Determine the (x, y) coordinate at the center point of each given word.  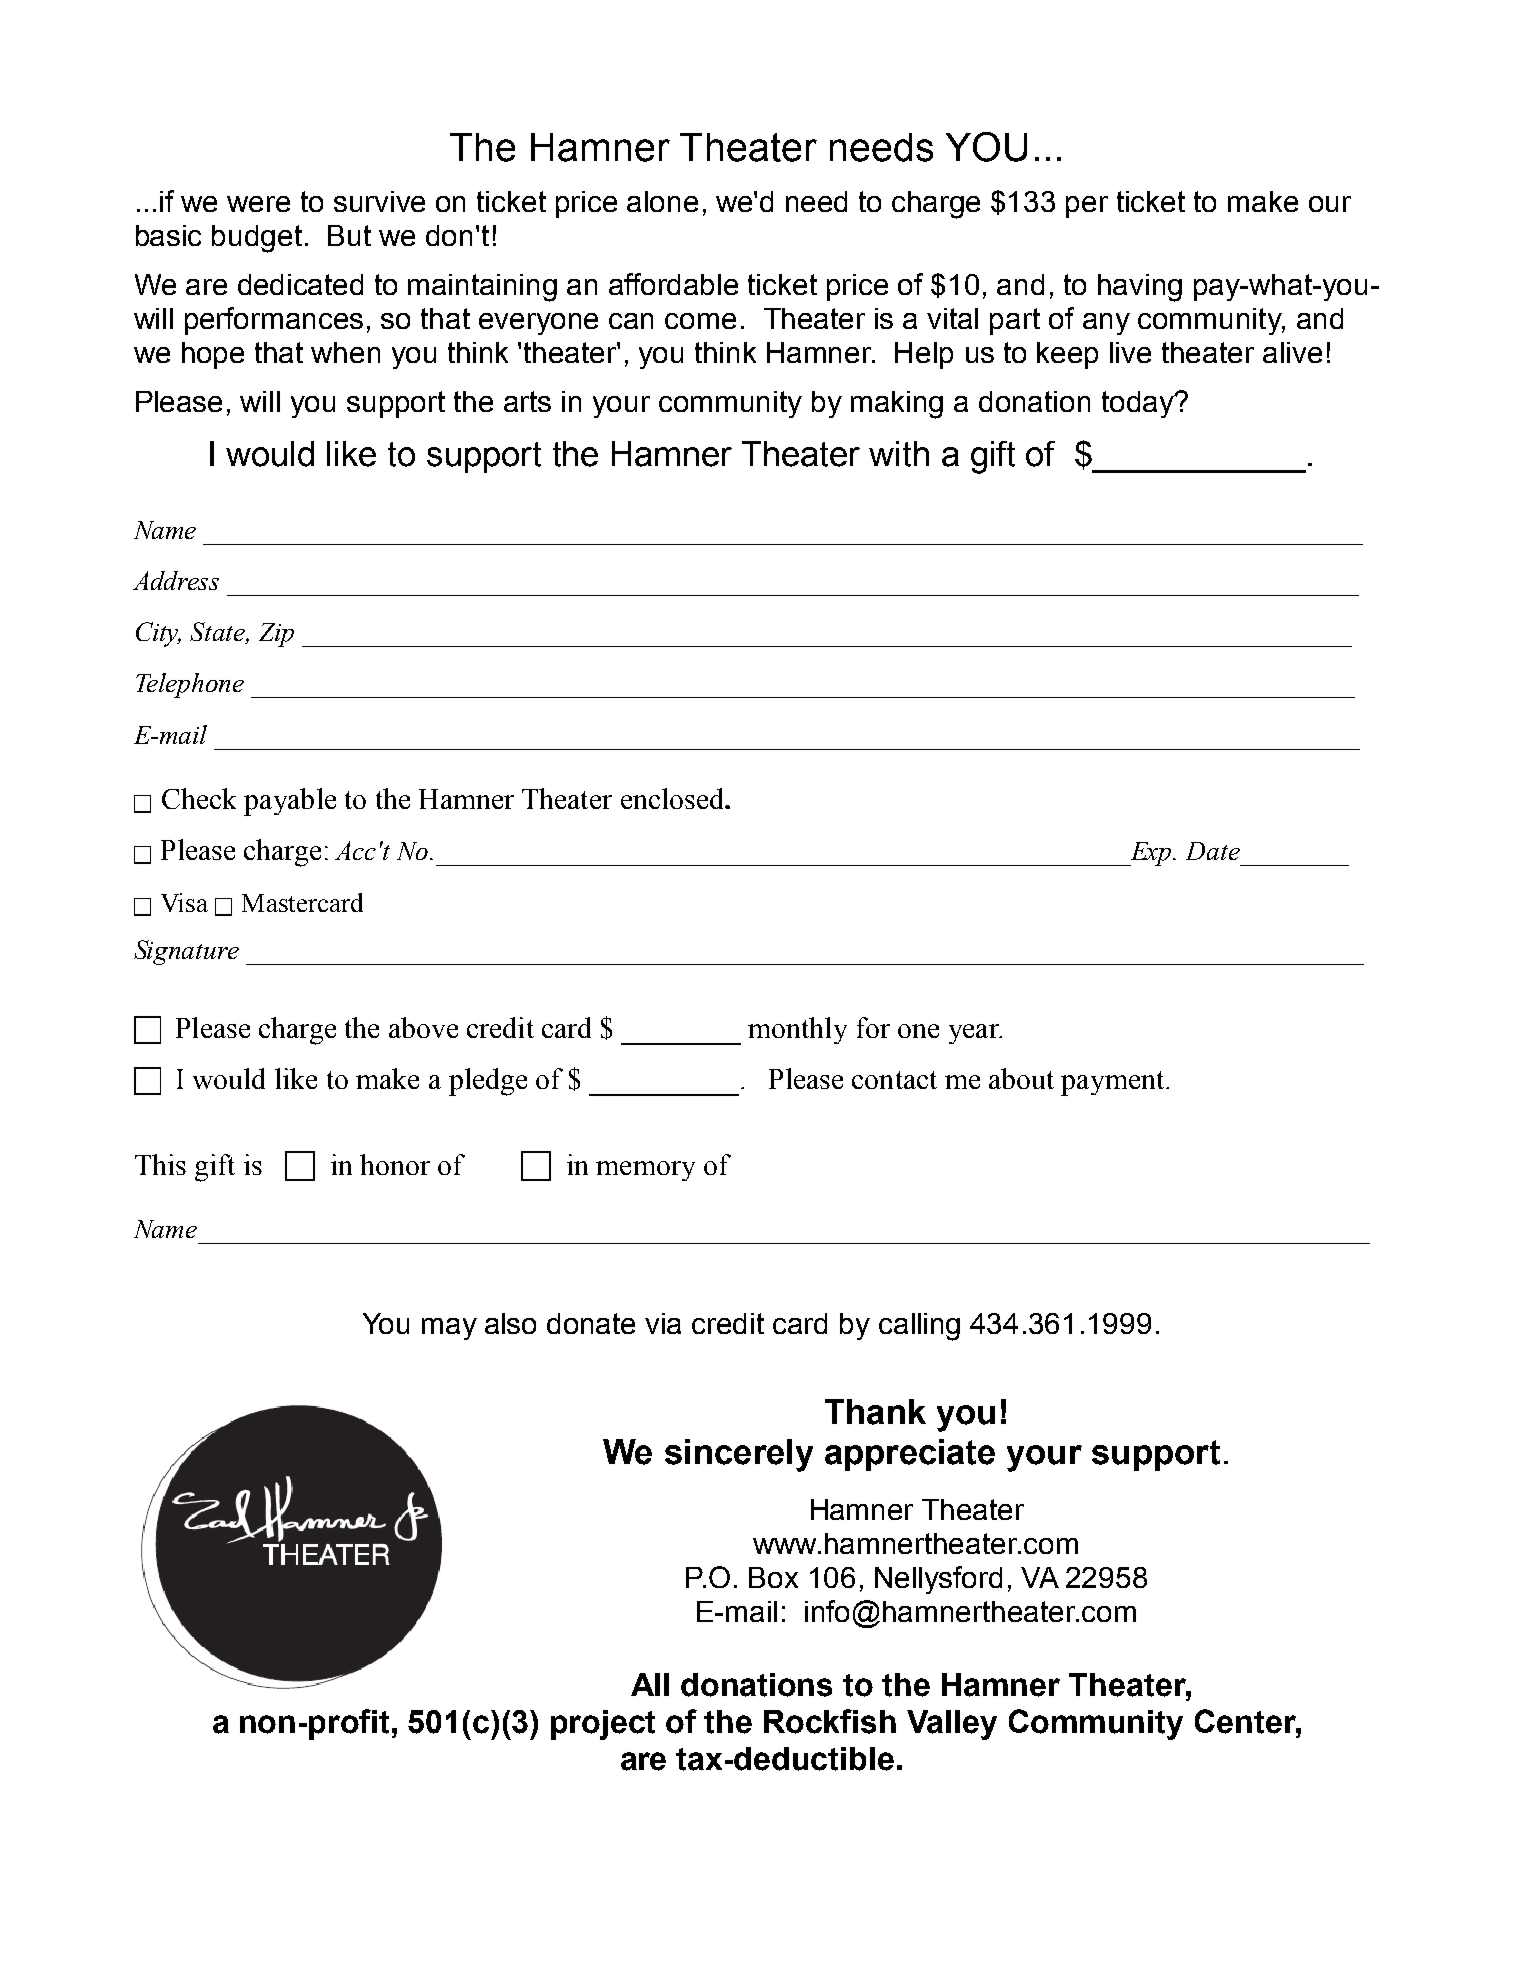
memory (645, 1171)
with (899, 454)
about (1021, 1078)
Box (773, 1577)
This (160, 1164)
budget (257, 239)
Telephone (190, 685)
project (603, 1725)
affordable (673, 284)
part (1015, 321)
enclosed (673, 798)
